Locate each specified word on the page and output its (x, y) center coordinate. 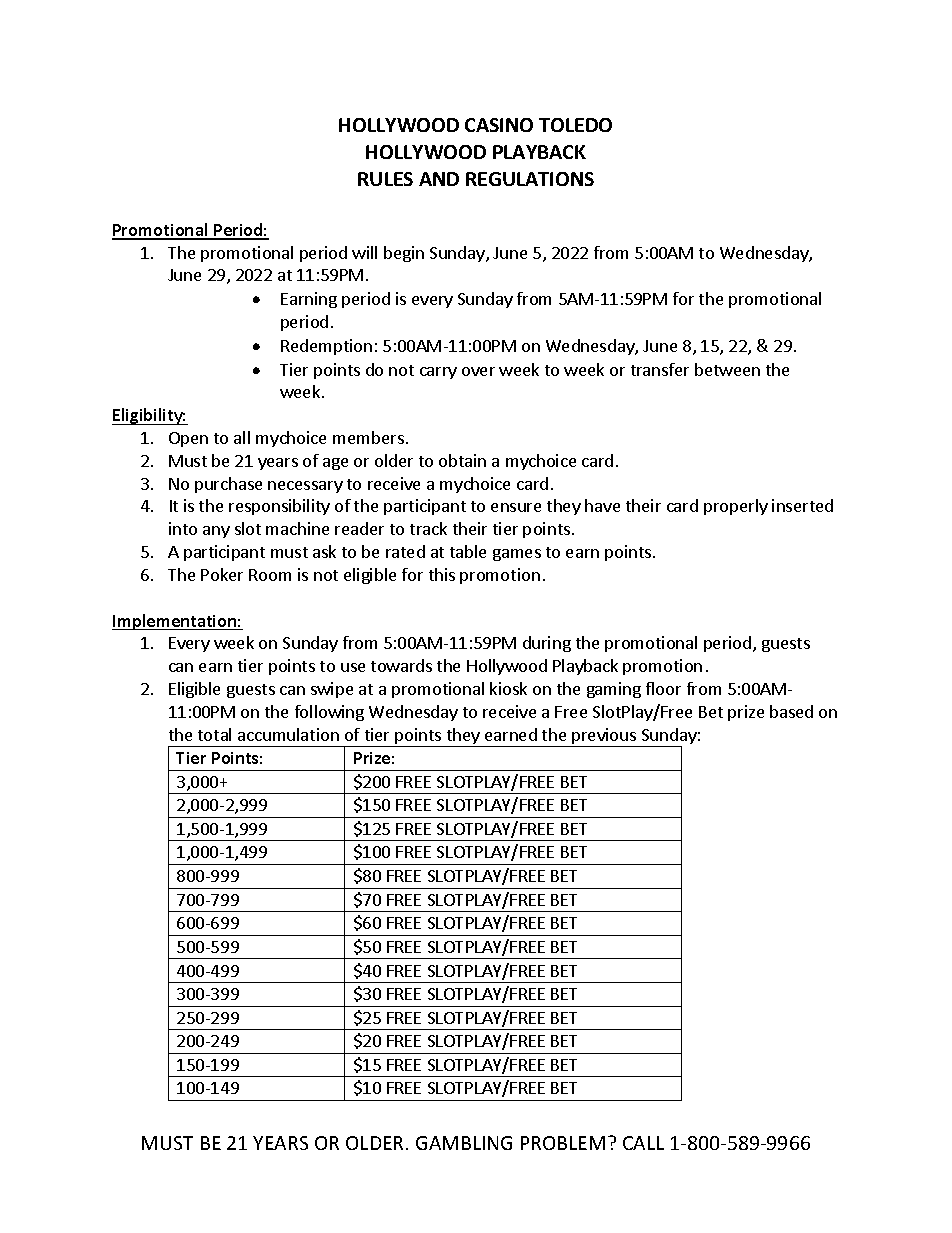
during (547, 644)
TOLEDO (575, 125)
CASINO (499, 125)
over (478, 371)
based (791, 711)
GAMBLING (464, 1143)
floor (663, 688)
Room (270, 575)
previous (604, 737)
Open (188, 439)
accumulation (288, 734)
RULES (385, 179)
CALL (643, 1143)
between (727, 369)
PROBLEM (563, 1143)
